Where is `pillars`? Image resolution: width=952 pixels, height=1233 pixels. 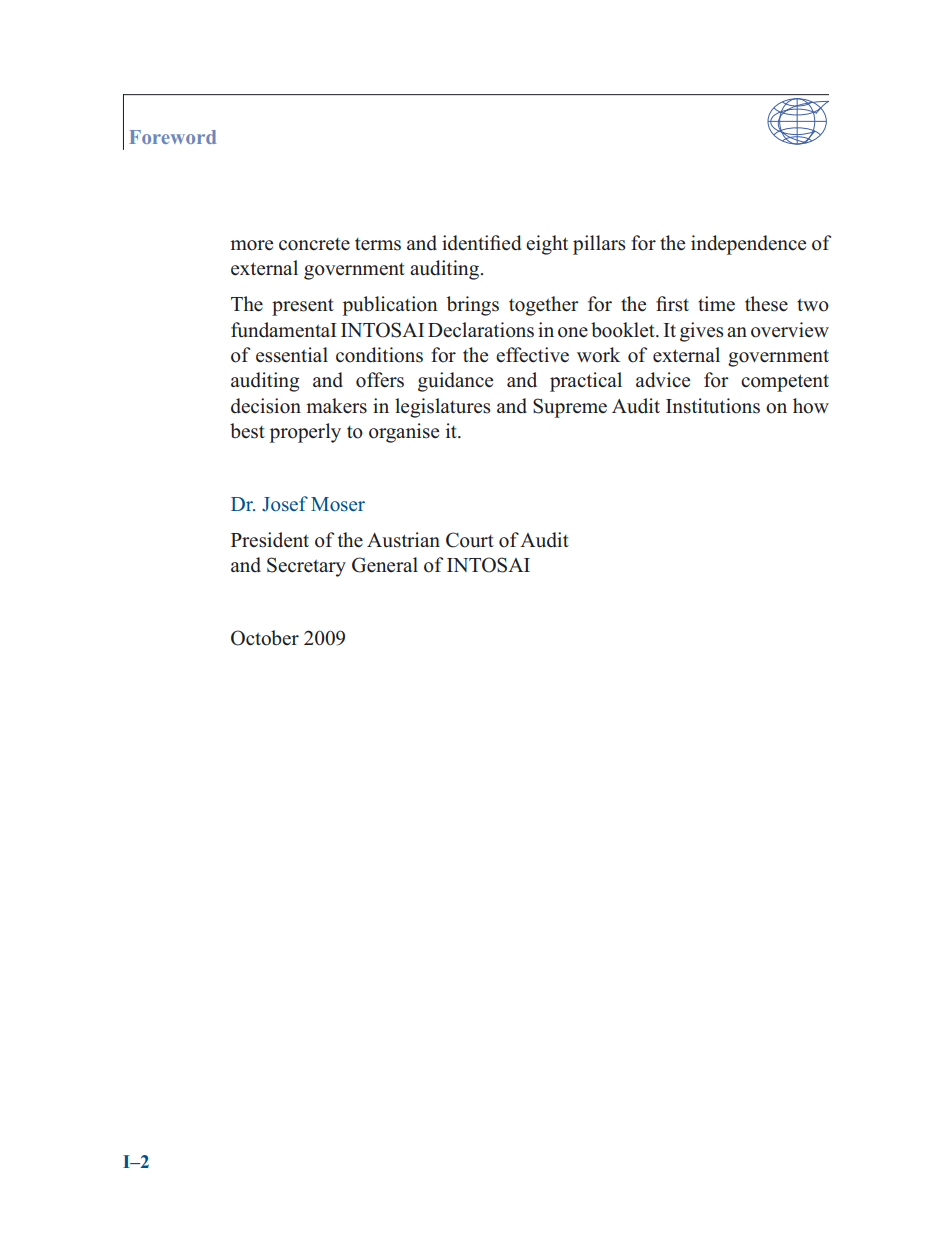 pillars is located at coordinates (599, 245).
